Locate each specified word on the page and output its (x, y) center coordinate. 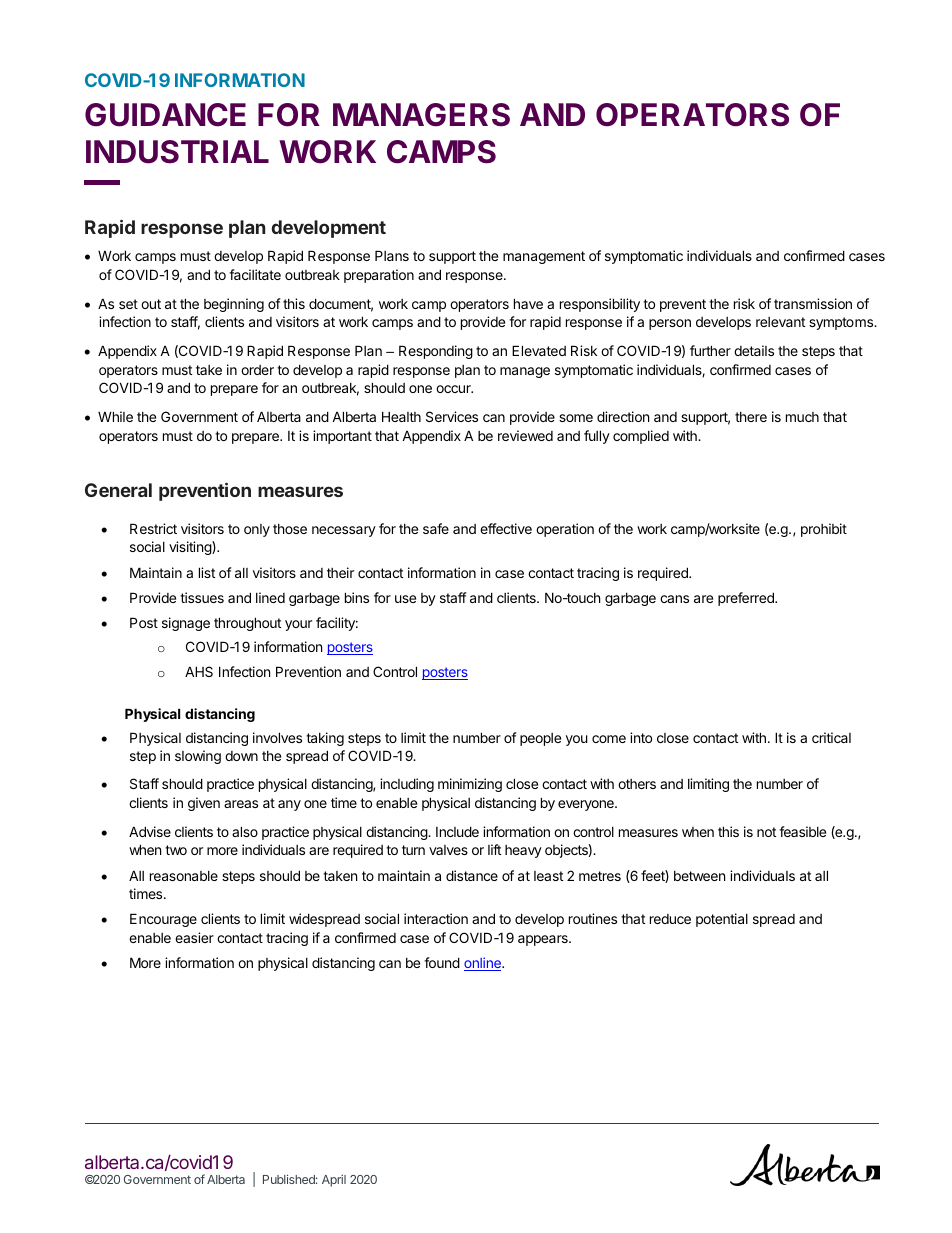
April (334, 1180)
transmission (813, 303)
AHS (199, 671)
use (405, 599)
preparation (379, 276)
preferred (747, 599)
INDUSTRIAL (177, 152)
